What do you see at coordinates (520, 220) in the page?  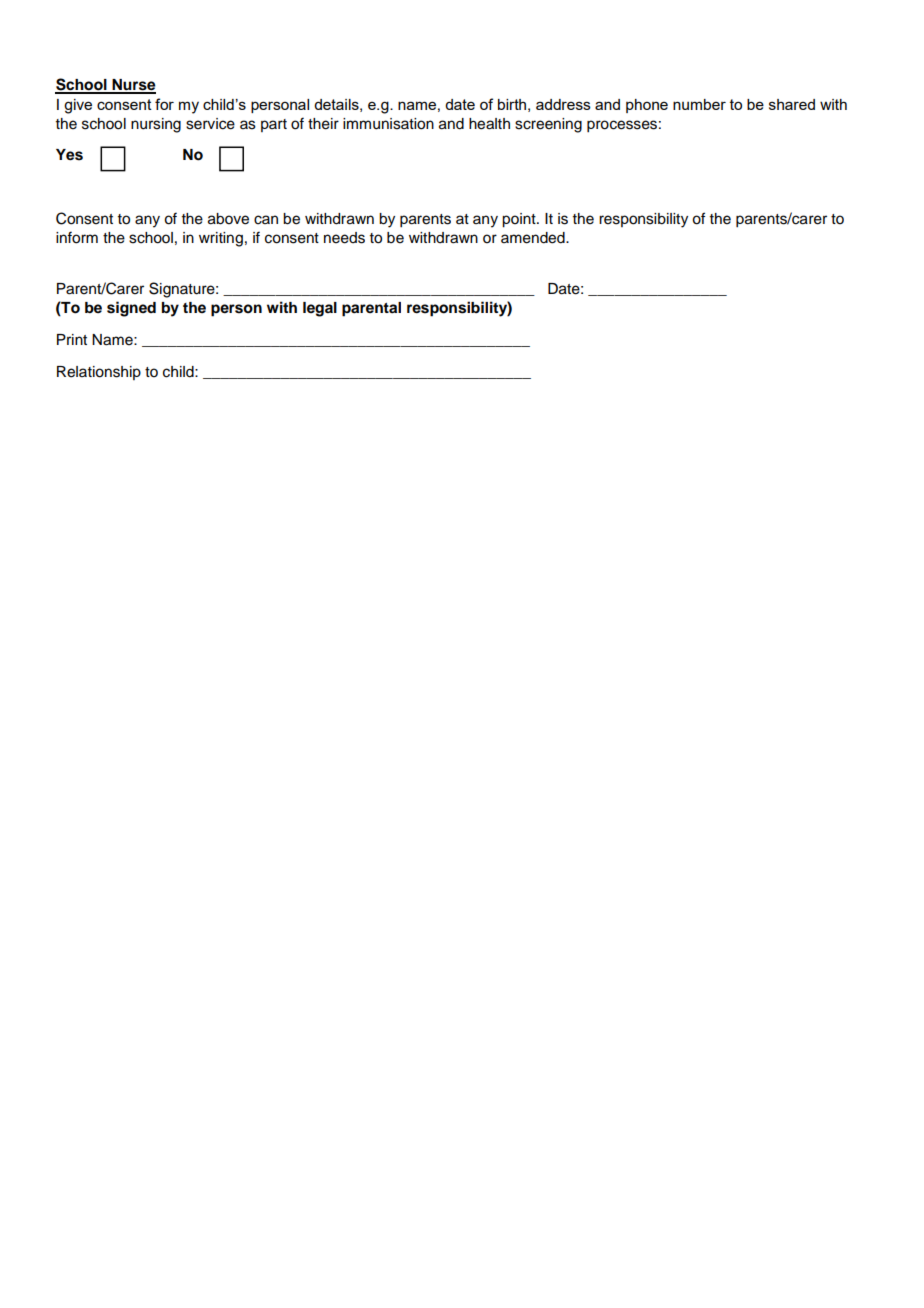 I see `point` at bounding box center [520, 220].
